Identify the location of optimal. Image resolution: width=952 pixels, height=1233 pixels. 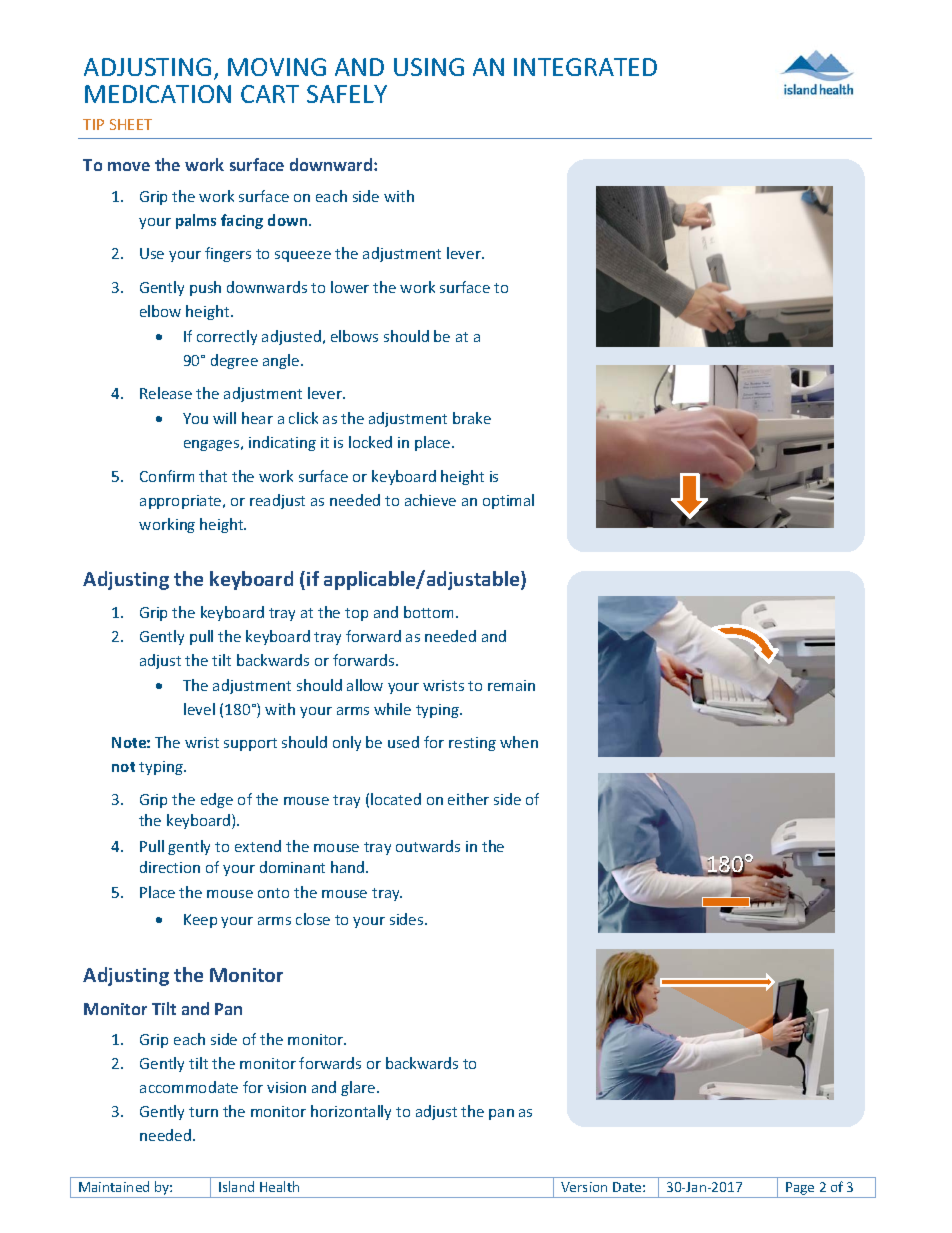
(508, 501).
